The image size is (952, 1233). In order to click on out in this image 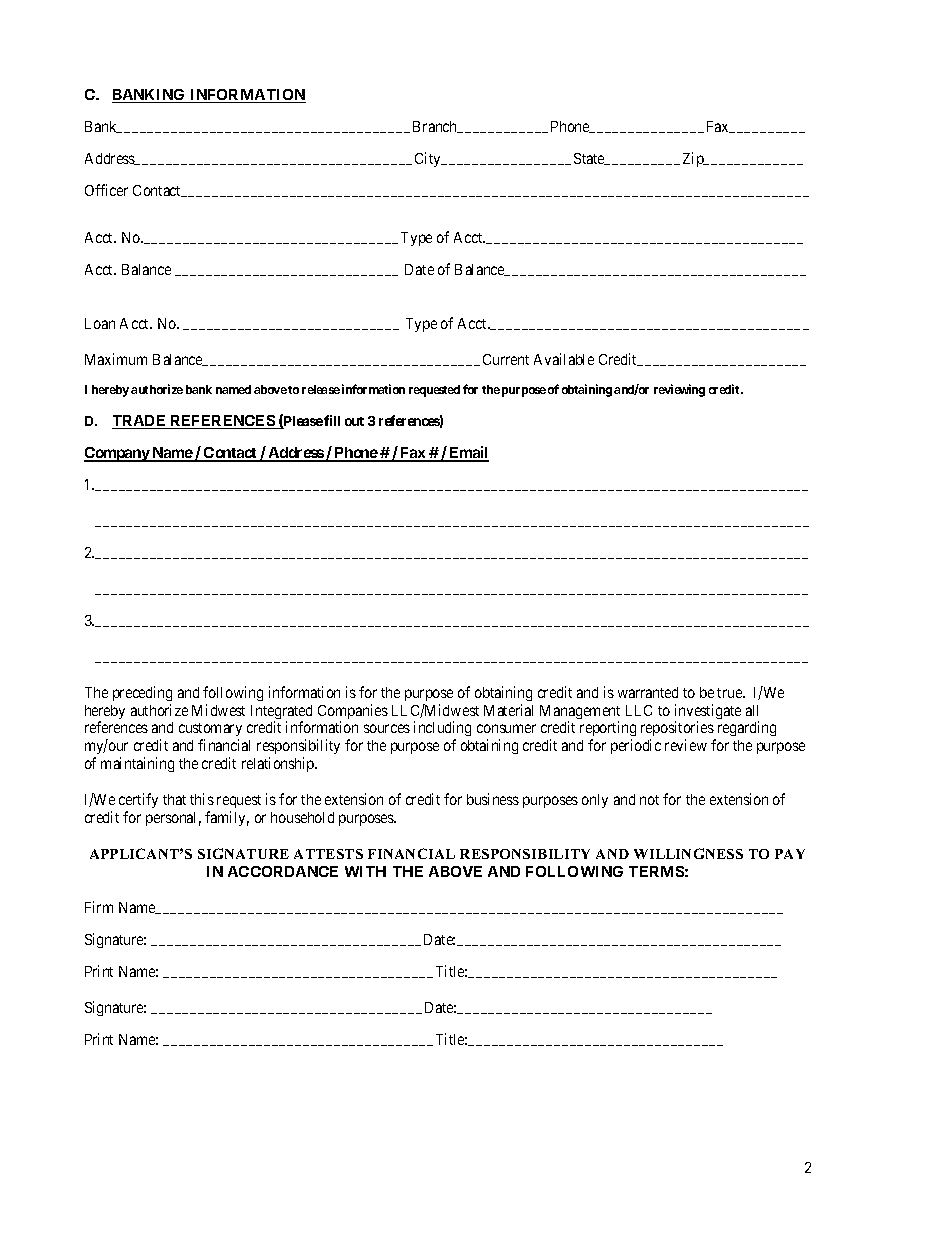, I will do `click(354, 421)`.
